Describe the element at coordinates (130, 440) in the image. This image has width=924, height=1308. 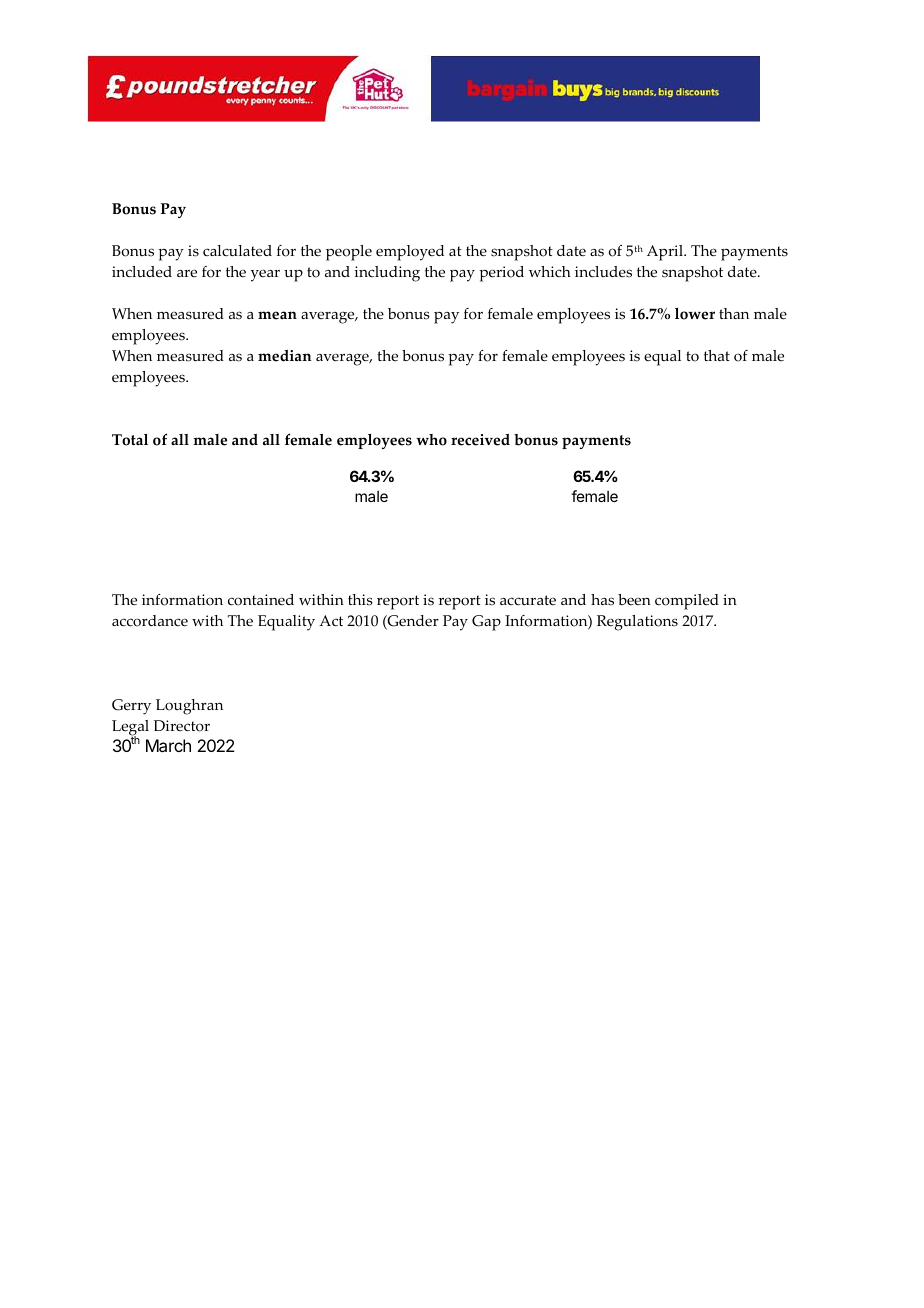
I see `Total` at that location.
